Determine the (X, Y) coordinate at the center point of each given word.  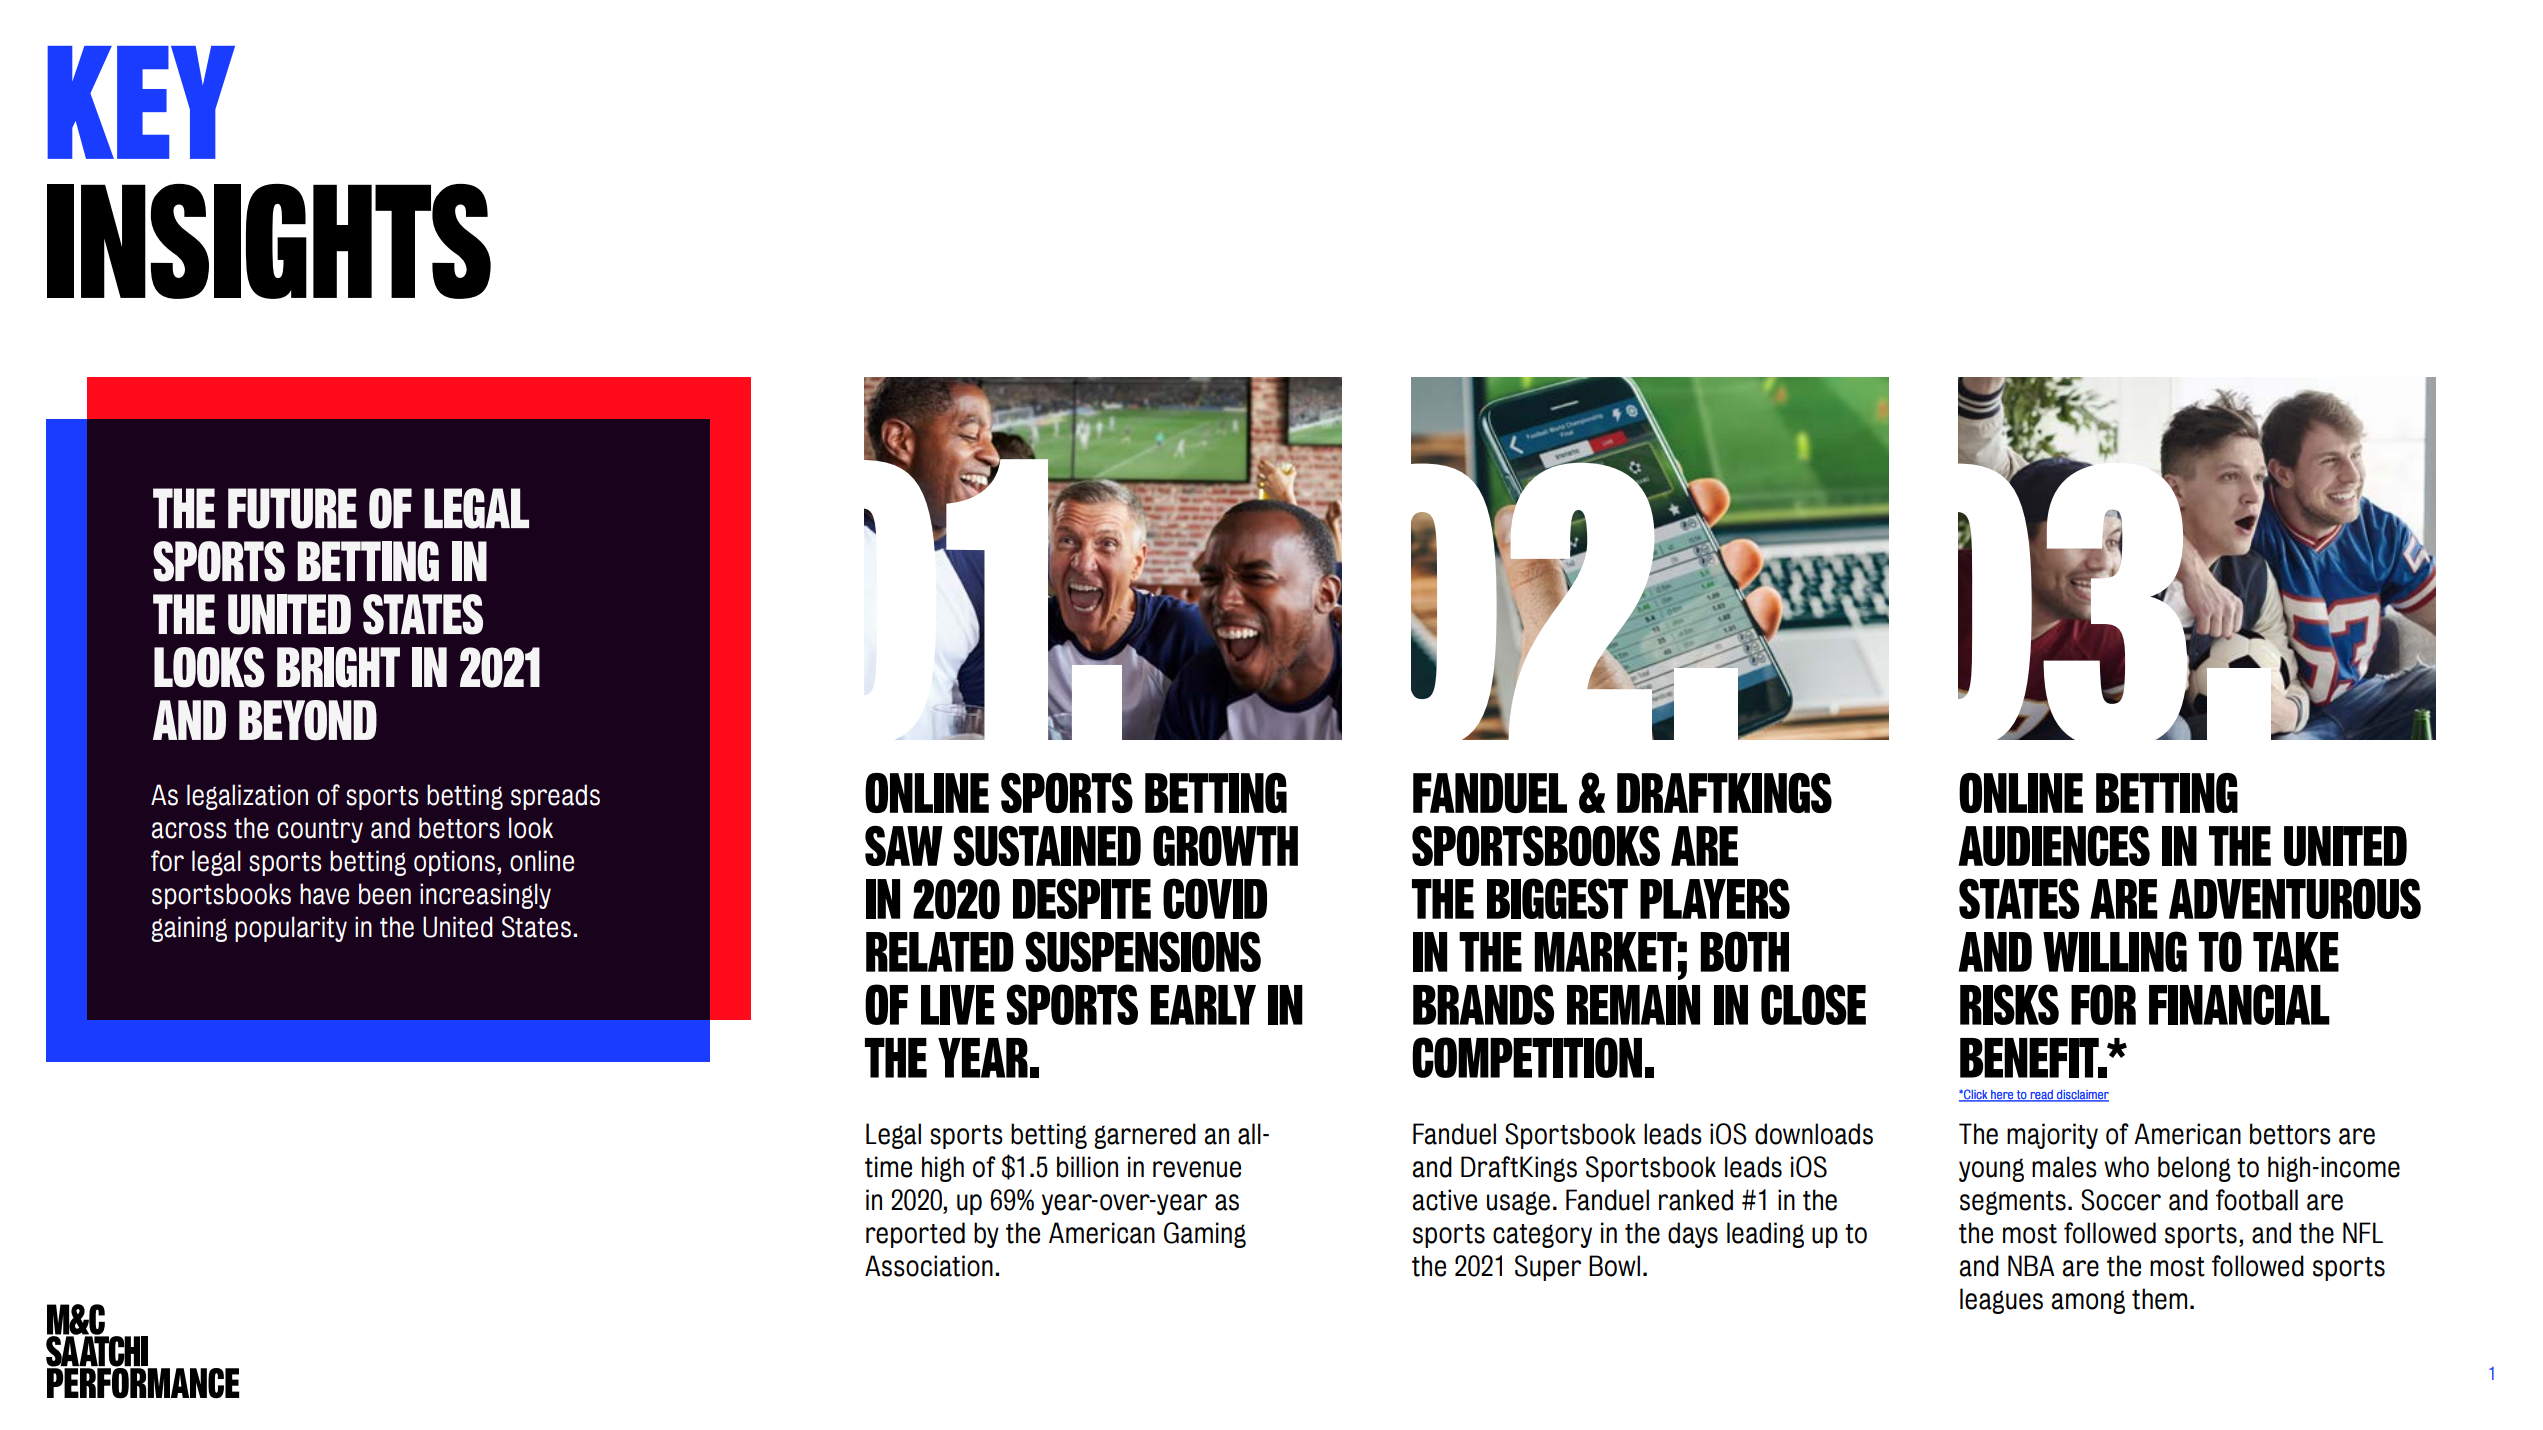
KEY (141, 102)
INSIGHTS (269, 241)
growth (1225, 845)
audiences (2054, 845)
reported (915, 1235)
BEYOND (308, 720)
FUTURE (292, 508)
